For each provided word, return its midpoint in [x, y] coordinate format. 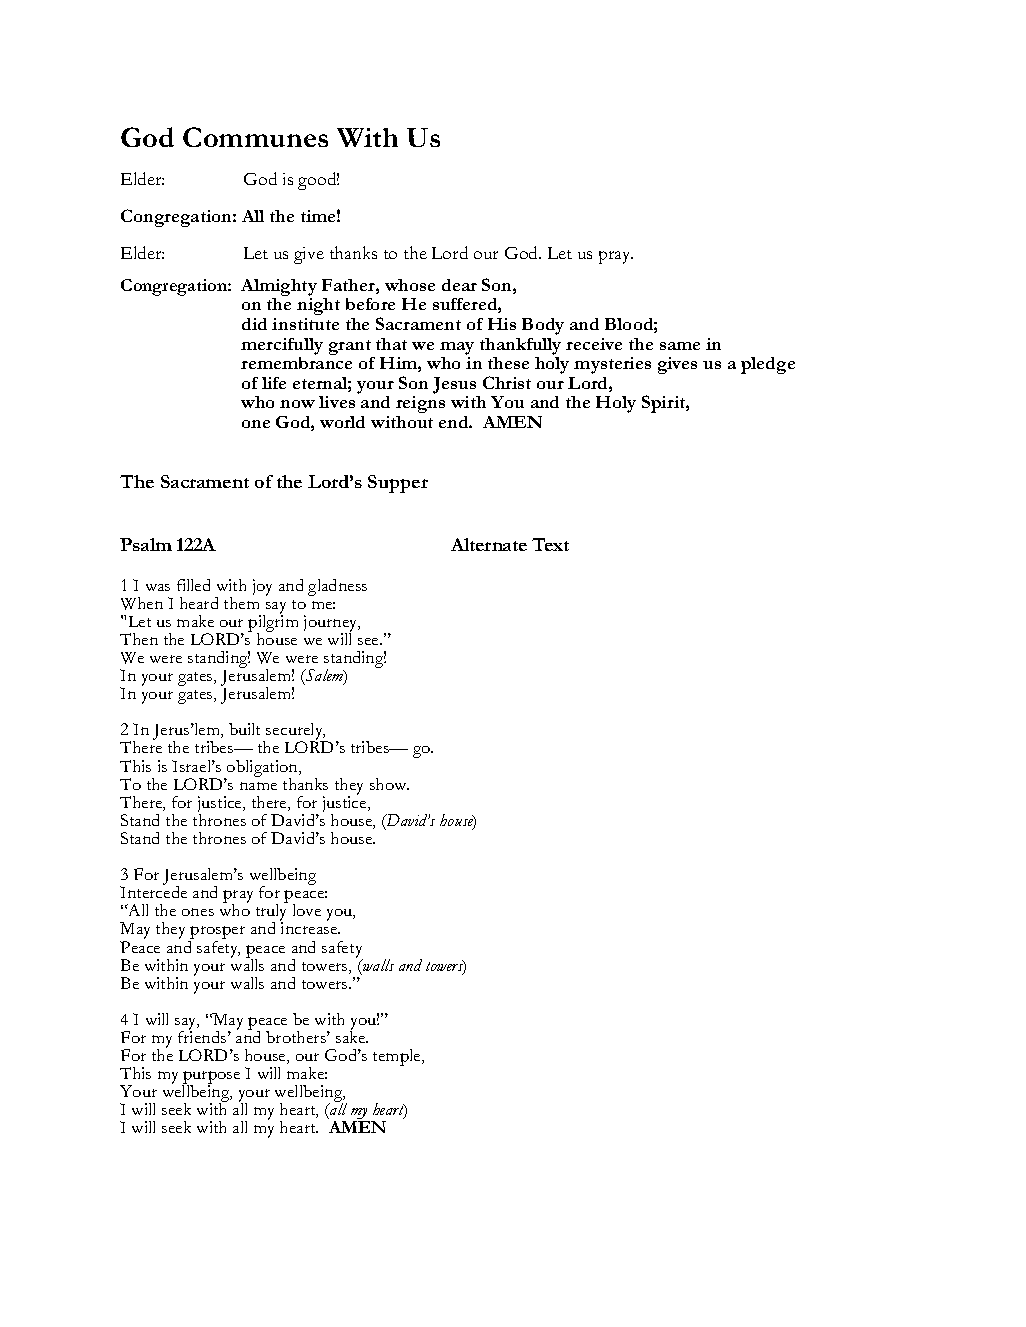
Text [550, 544]
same [680, 346]
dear [459, 285]
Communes [255, 137]
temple [398, 1057]
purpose [211, 1079]
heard [199, 603]
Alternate [489, 544]
